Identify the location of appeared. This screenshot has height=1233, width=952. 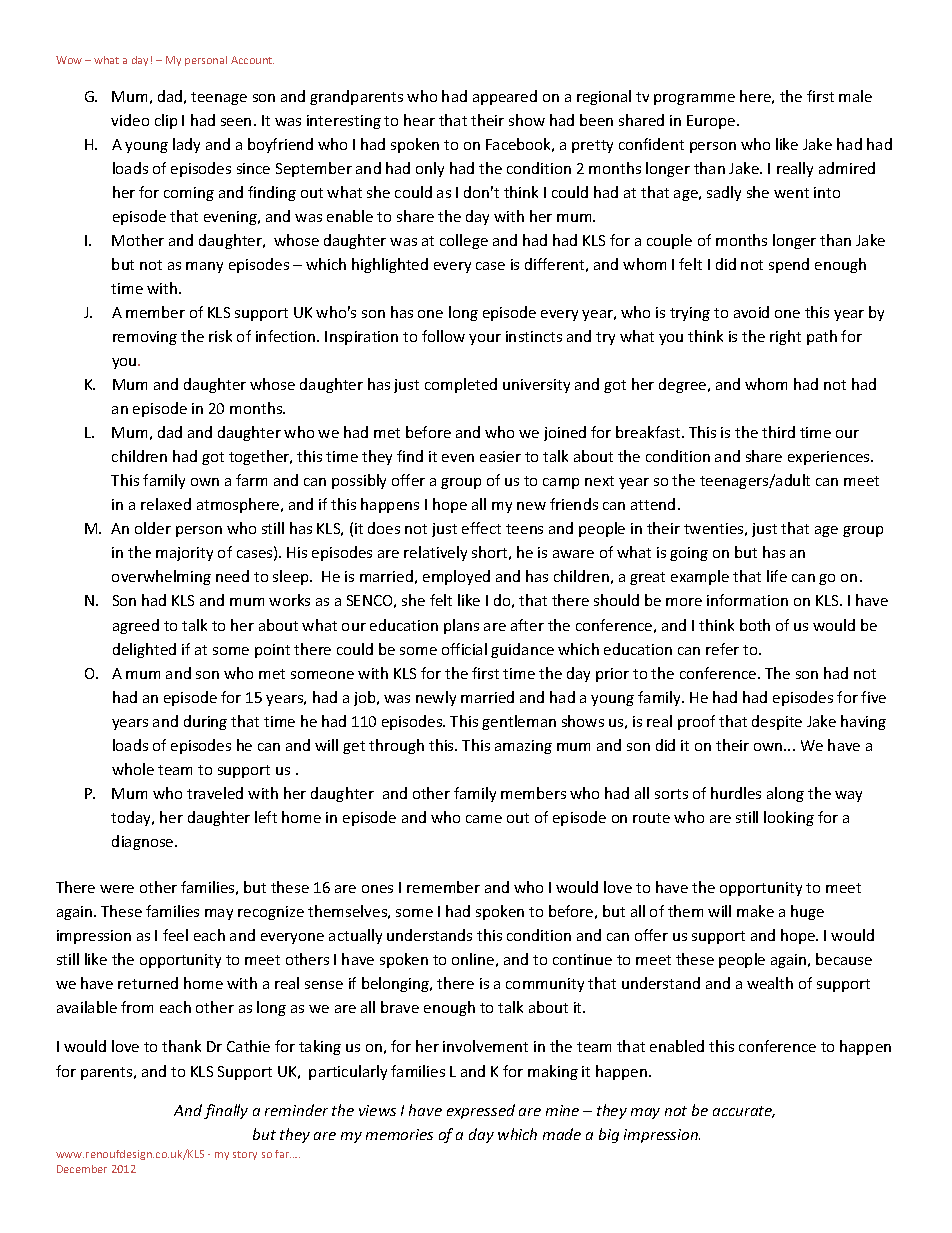
(505, 97).
